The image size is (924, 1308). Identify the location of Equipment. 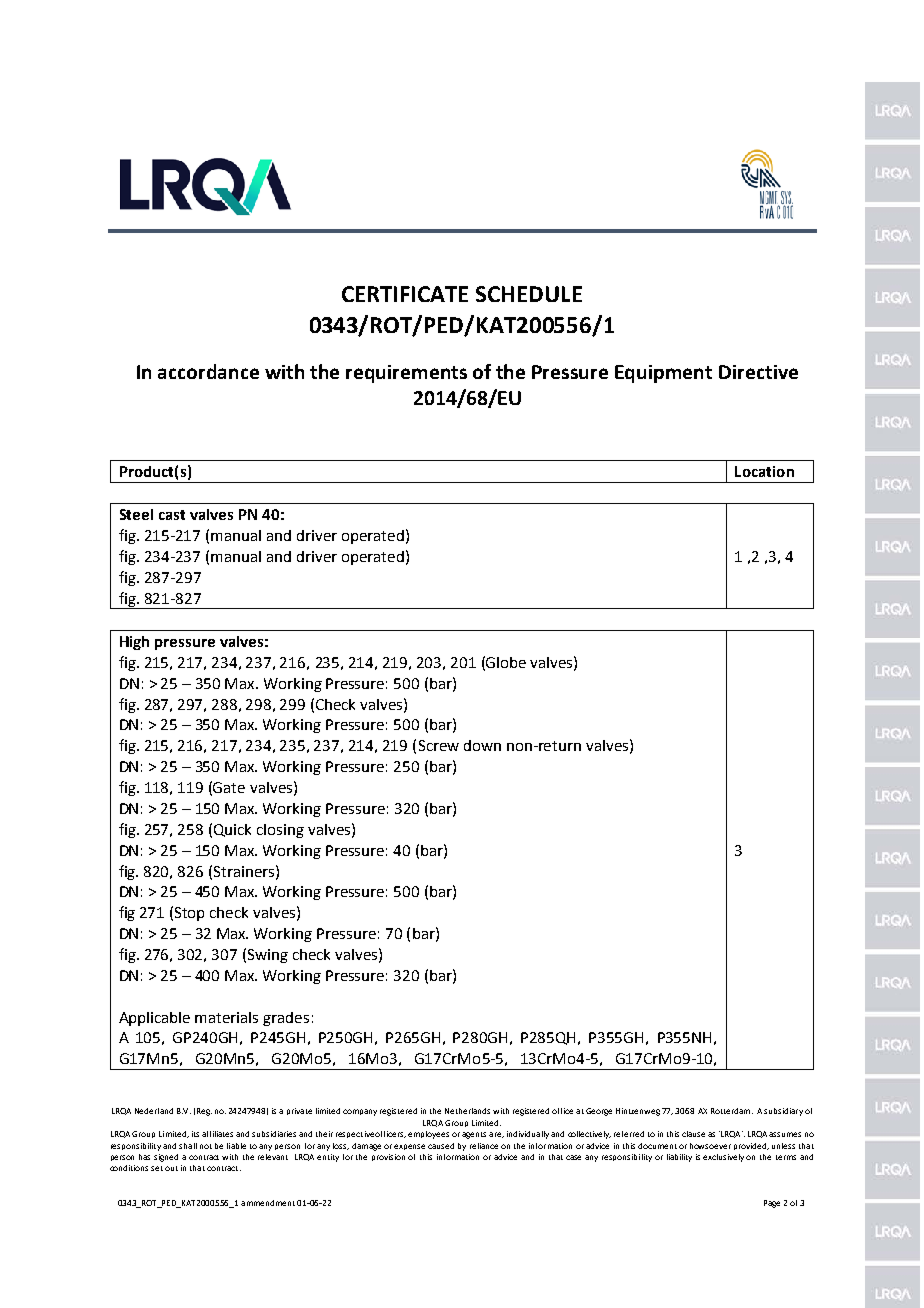
(663, 374).
